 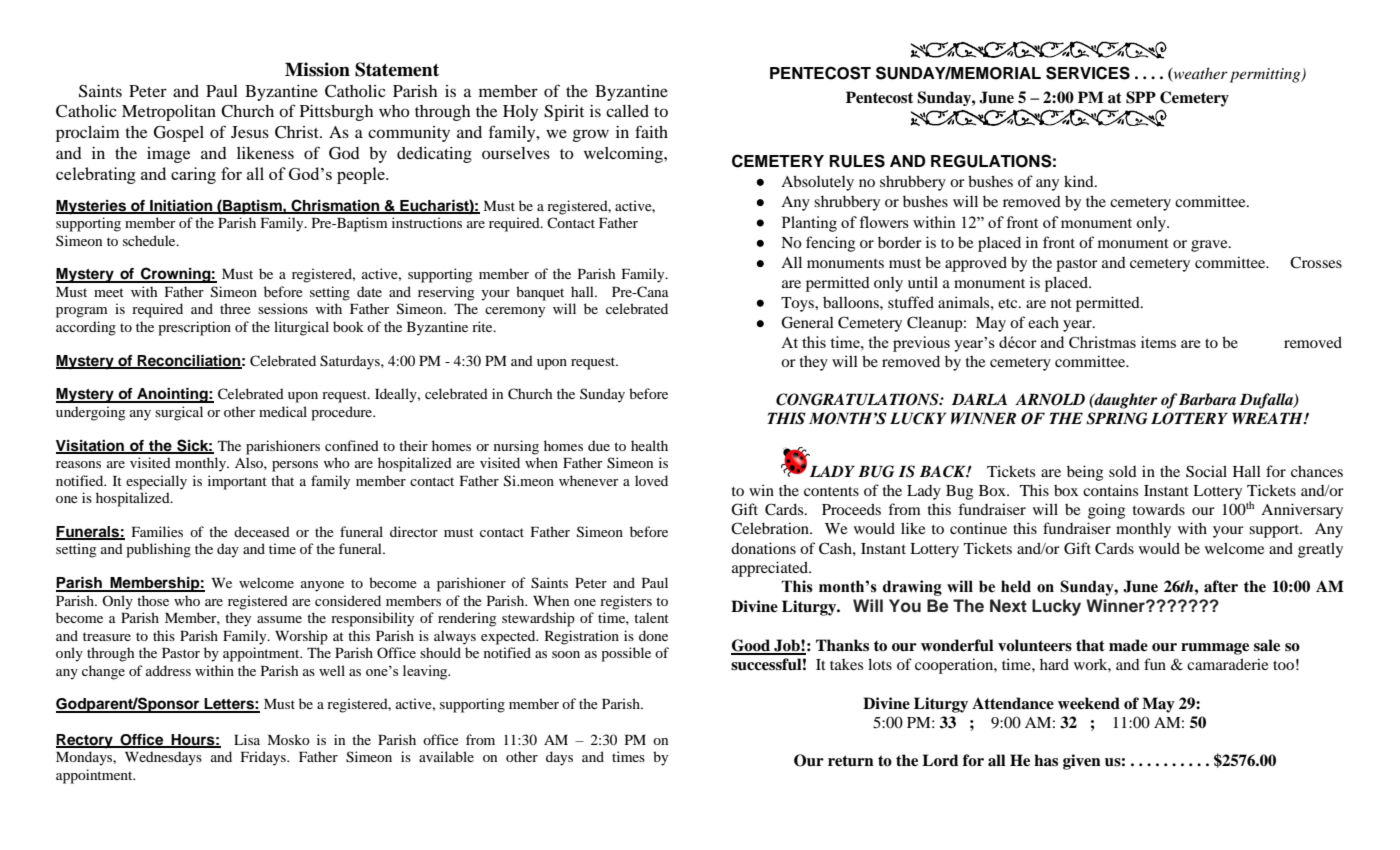 What do you see at coordinates (262, 531) in the screenshot?
I see `deceased` at bounding box center [262, 531].
